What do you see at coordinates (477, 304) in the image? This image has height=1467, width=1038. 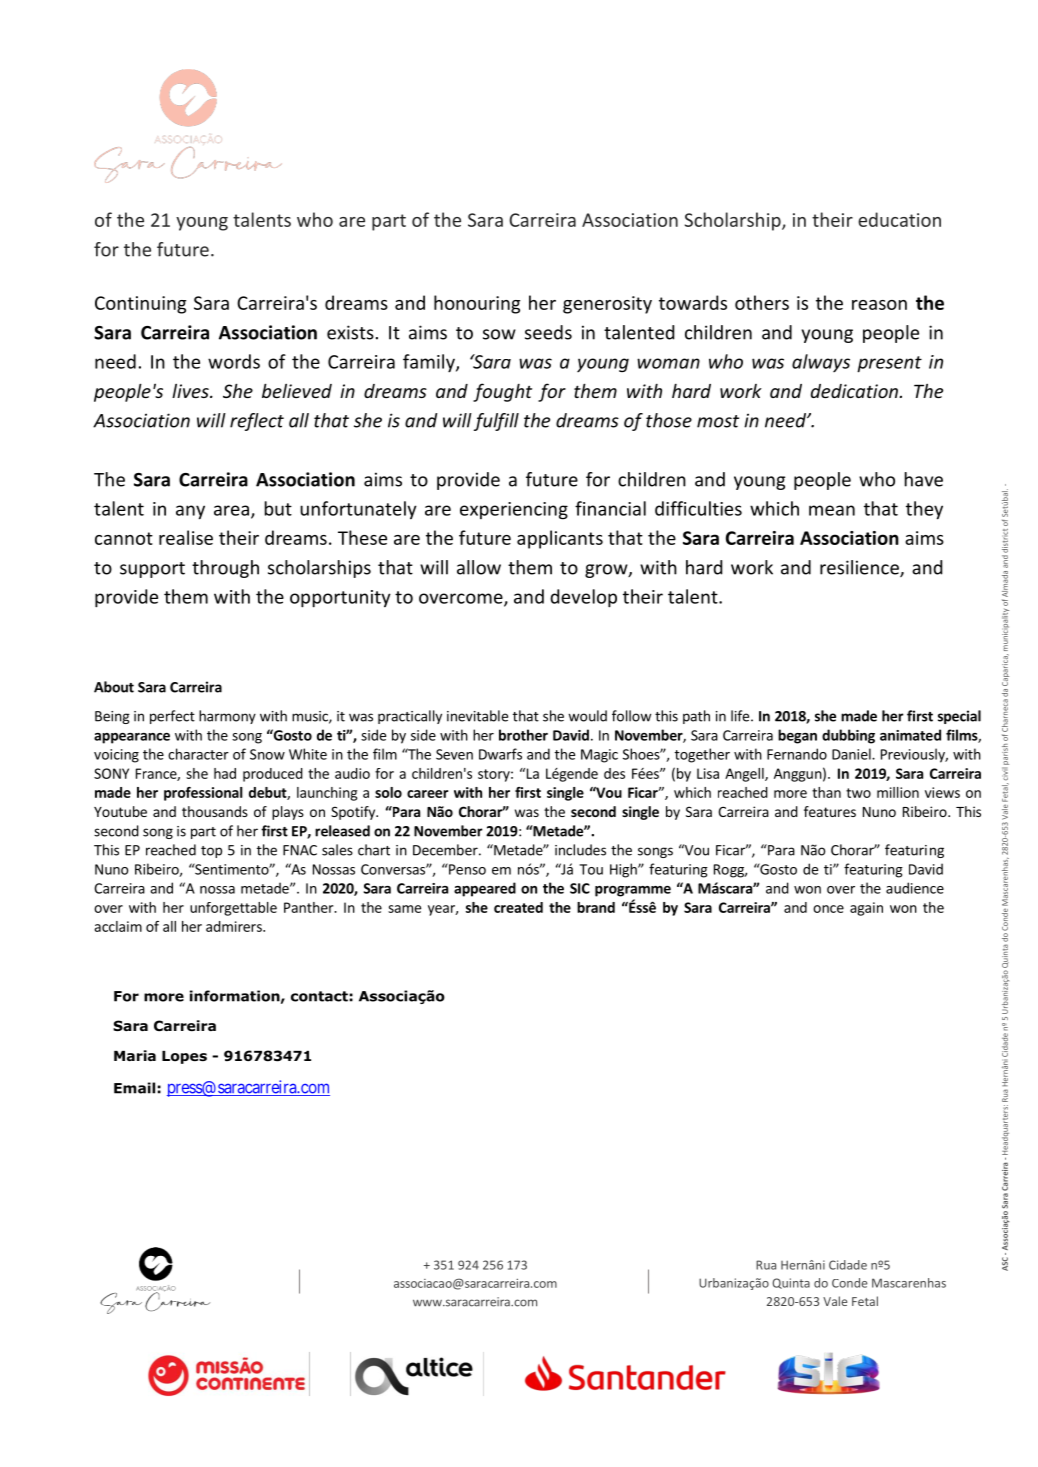 I see `honouring` at bounding box center [477, 304].
